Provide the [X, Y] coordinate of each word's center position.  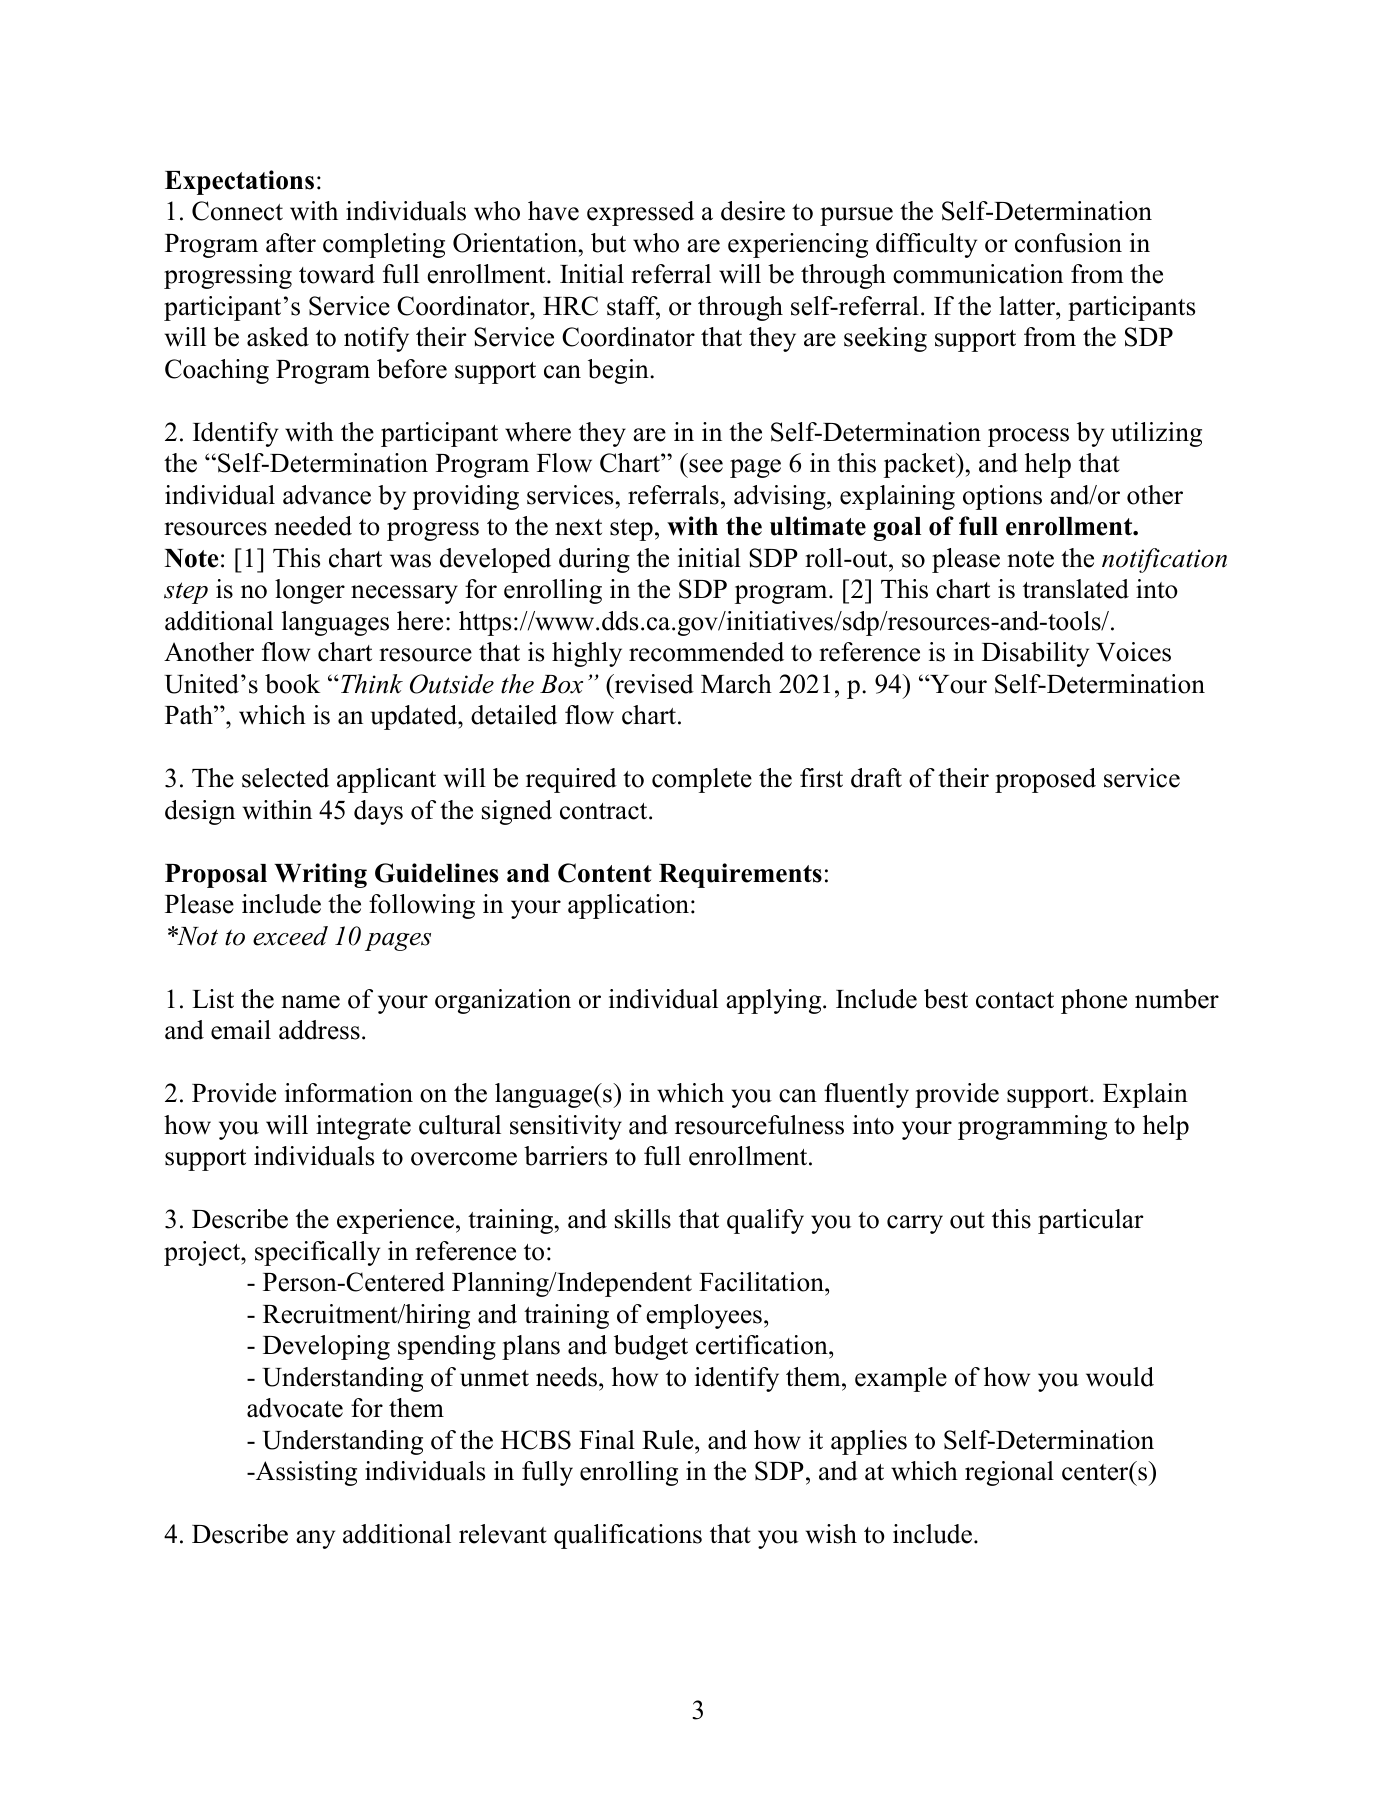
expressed [640, 213]
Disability [1035, 654]
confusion [1068, 243]
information [349, 1093]
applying [775, 1001]
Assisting [305, 1473]
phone [1094, 1001]
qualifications [628, 1536]
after [291, 243]
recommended [706, 652]
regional [1009, 1473]
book [292, 684]
